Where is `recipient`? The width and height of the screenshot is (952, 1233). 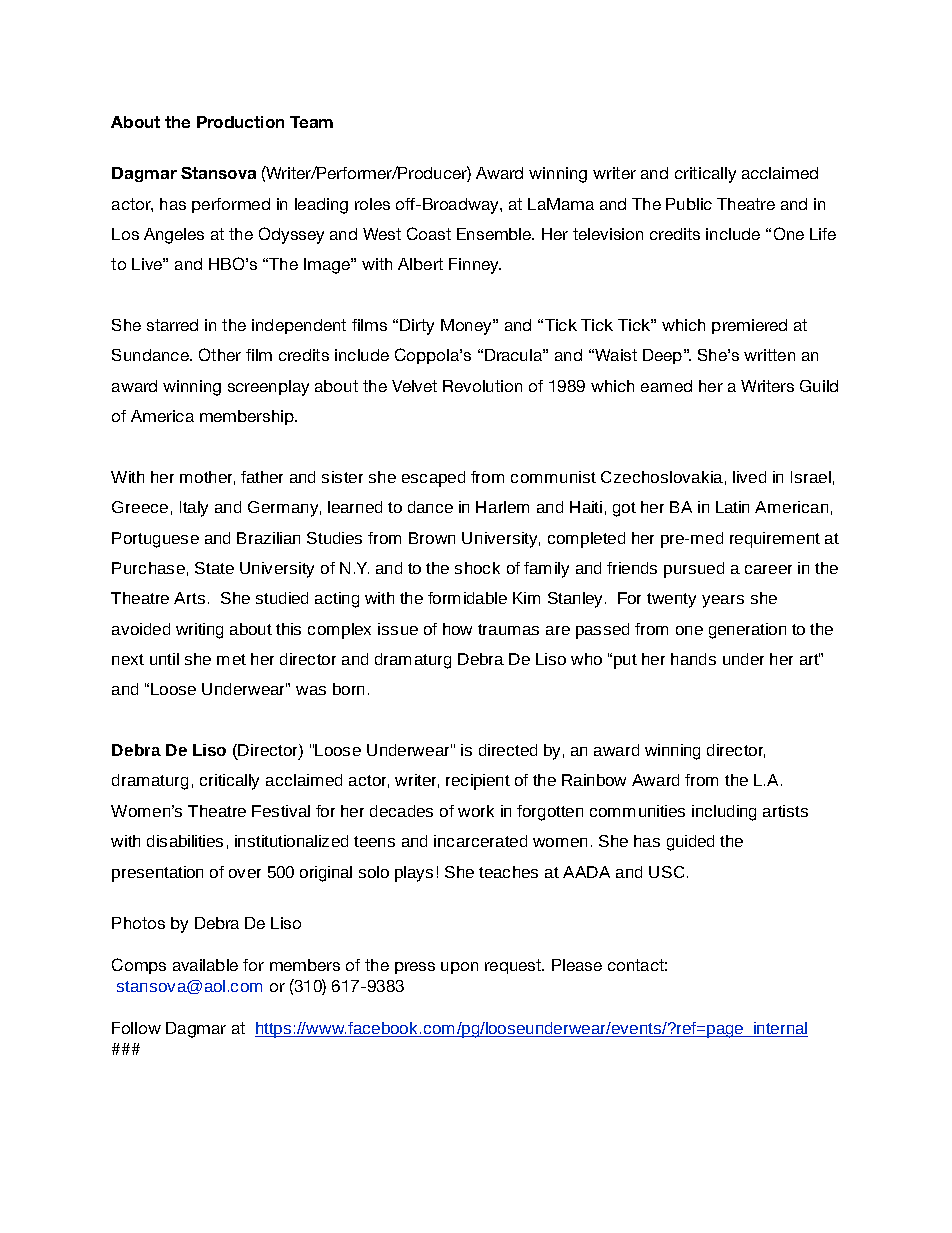
recipient is located at coordinates (478, 782).
